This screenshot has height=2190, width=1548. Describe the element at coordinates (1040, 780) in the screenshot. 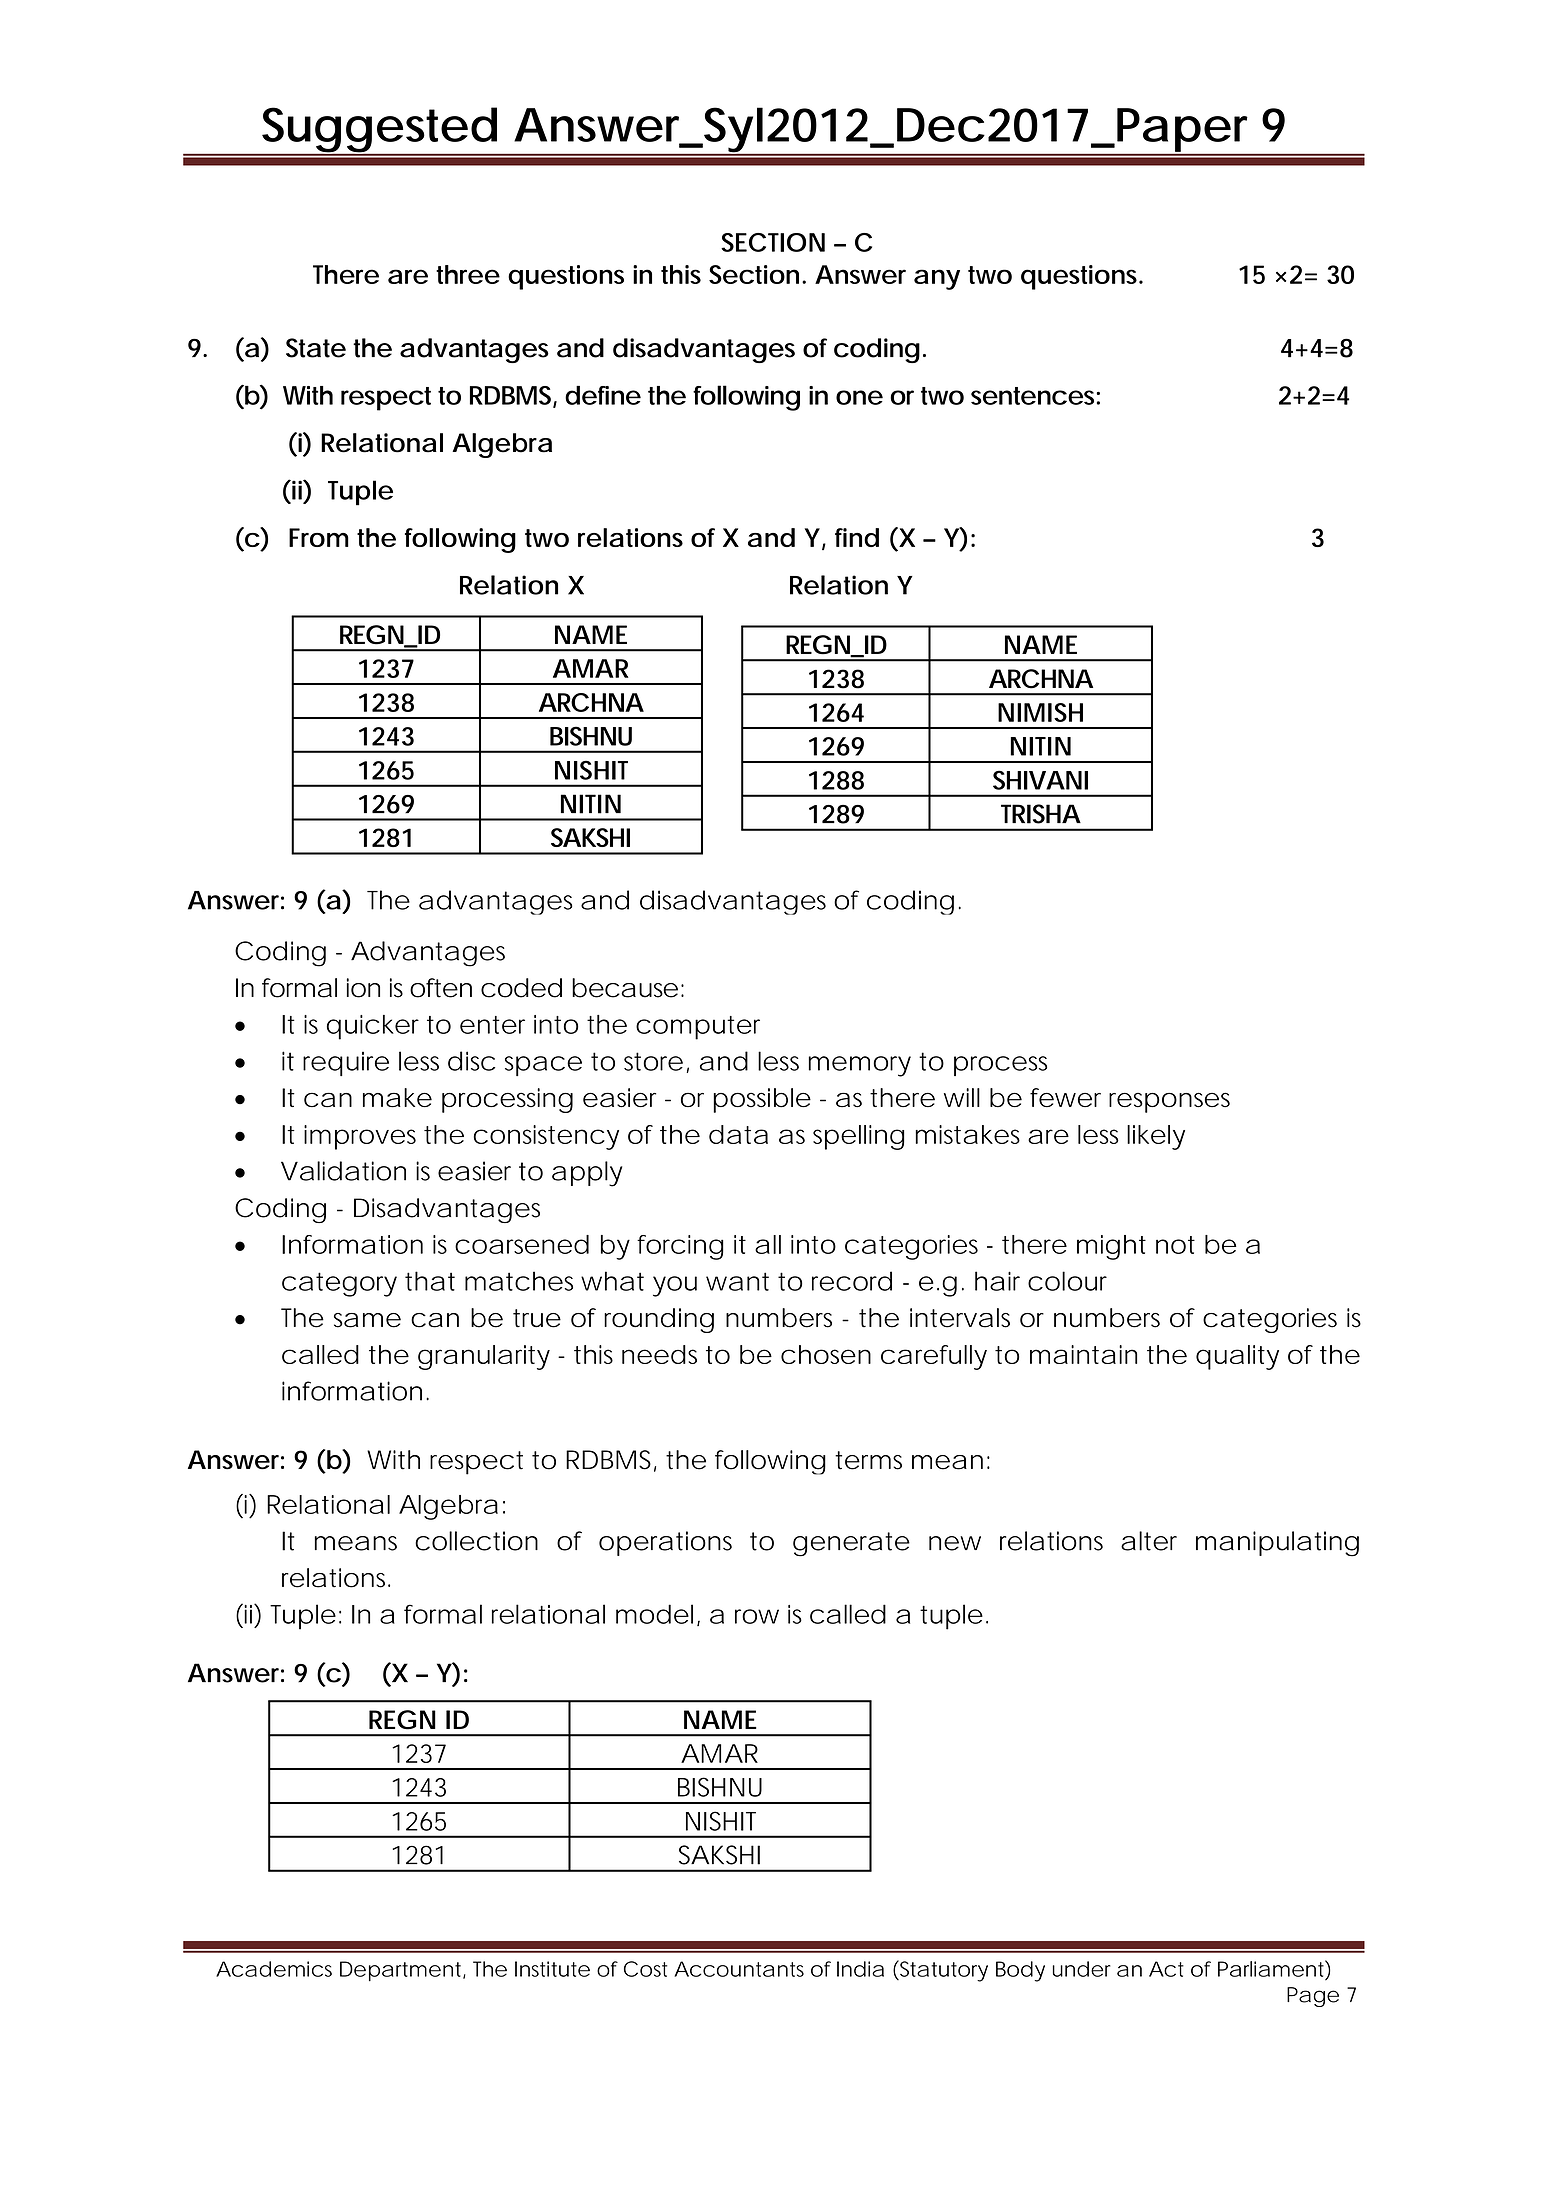

I see `SHIVANI` at that location.
